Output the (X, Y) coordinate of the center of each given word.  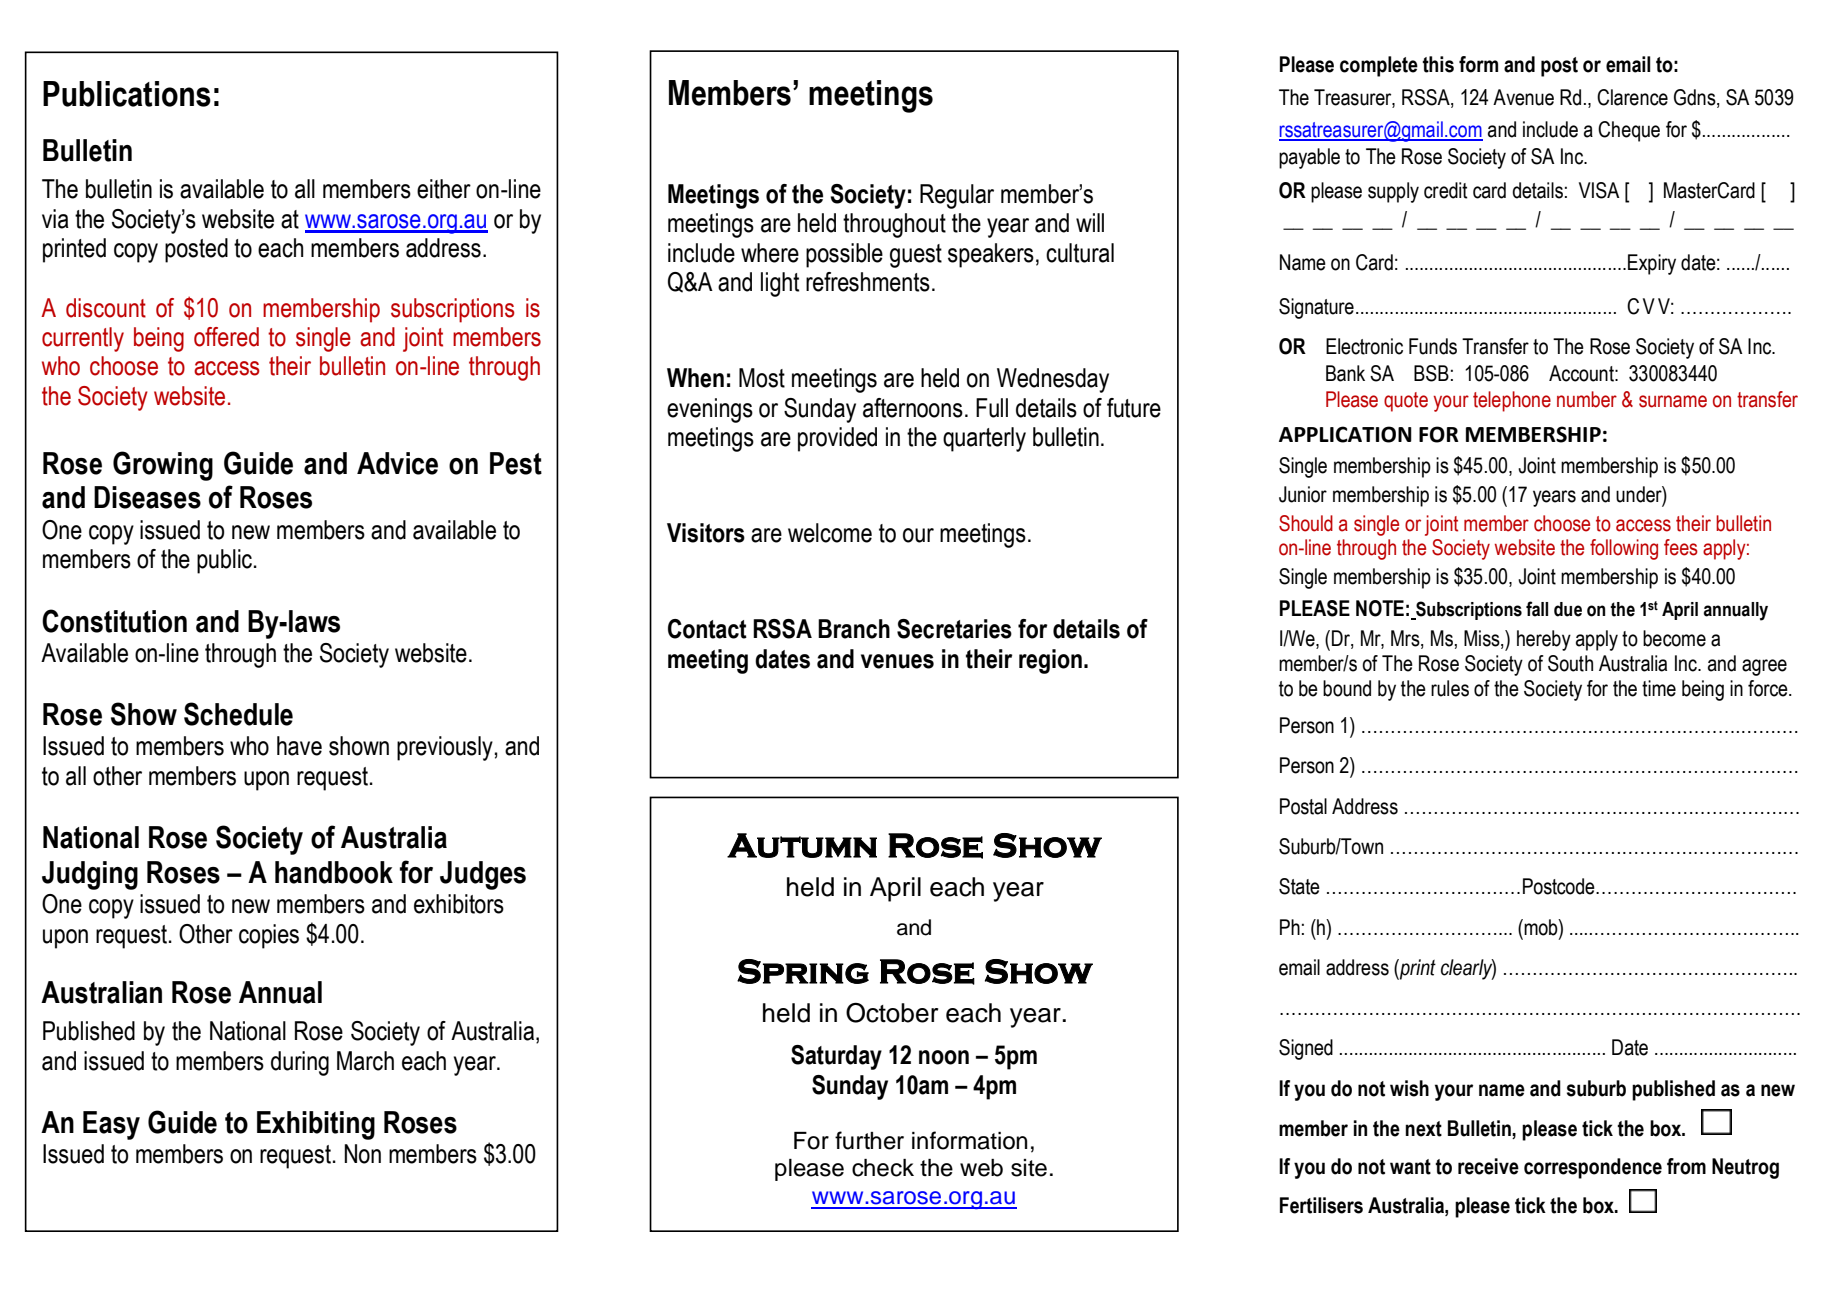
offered (226, 337)
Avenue (1523, 97)
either (444, 189)
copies (269, 936)
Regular (957, 196)
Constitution (114, 621)
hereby (1544, 640)
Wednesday (1053, 380)
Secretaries (954, 629)
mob (1542, 927)
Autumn (802, 845)
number (1587, 399)
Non (362, 1154)
